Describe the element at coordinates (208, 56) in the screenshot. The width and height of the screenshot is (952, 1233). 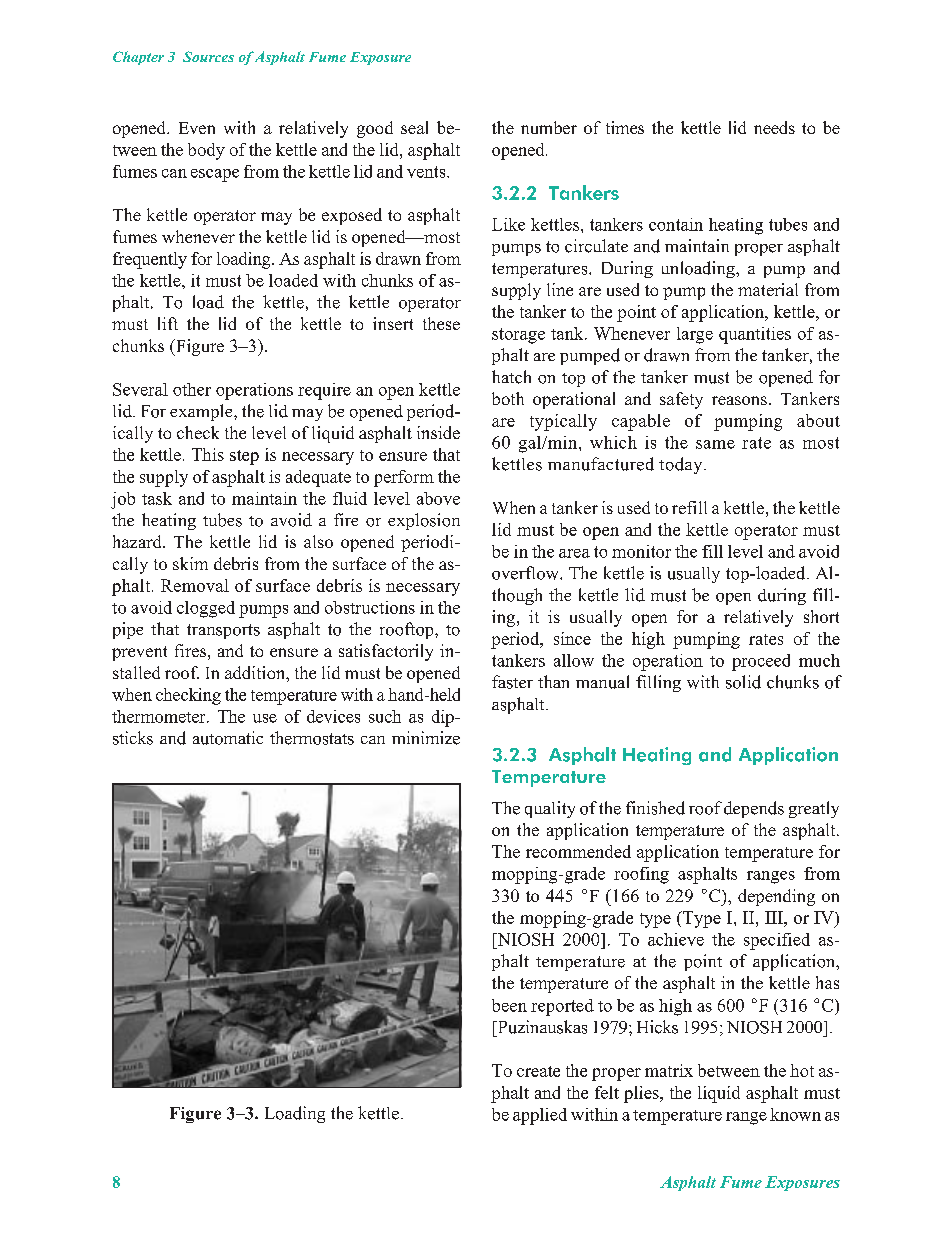
I see `Sources` at that location.
